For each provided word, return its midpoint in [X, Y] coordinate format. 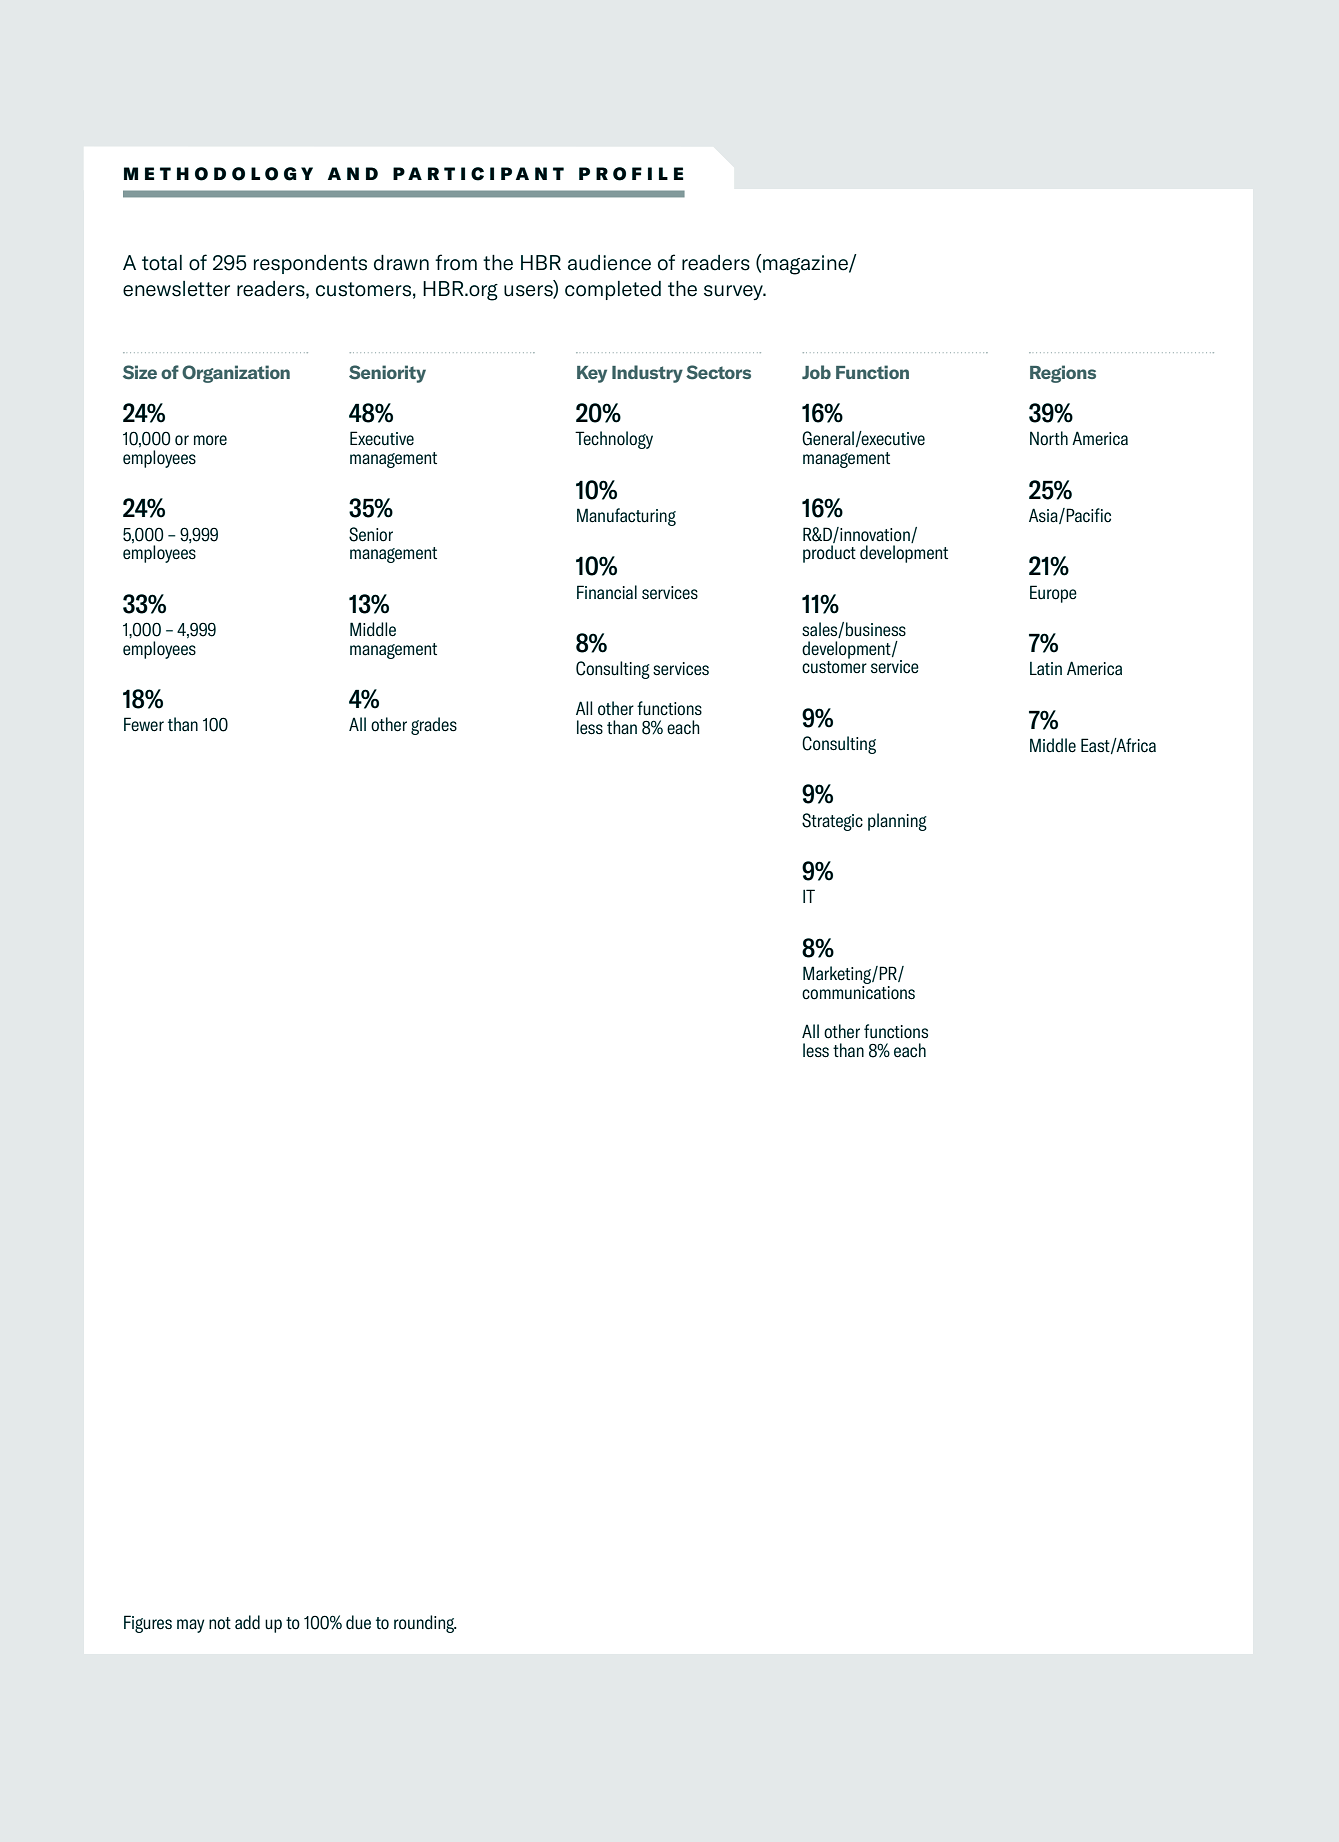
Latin [1046, 668]
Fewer [144, 724]
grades [434, 726]
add [247, 1622]
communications [858, 991]
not [220, 1623]
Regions [1063, 374]
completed [613, 290]
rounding [425, 1624]
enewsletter [176, 289]
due [358, 1622]
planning [897, 822]
